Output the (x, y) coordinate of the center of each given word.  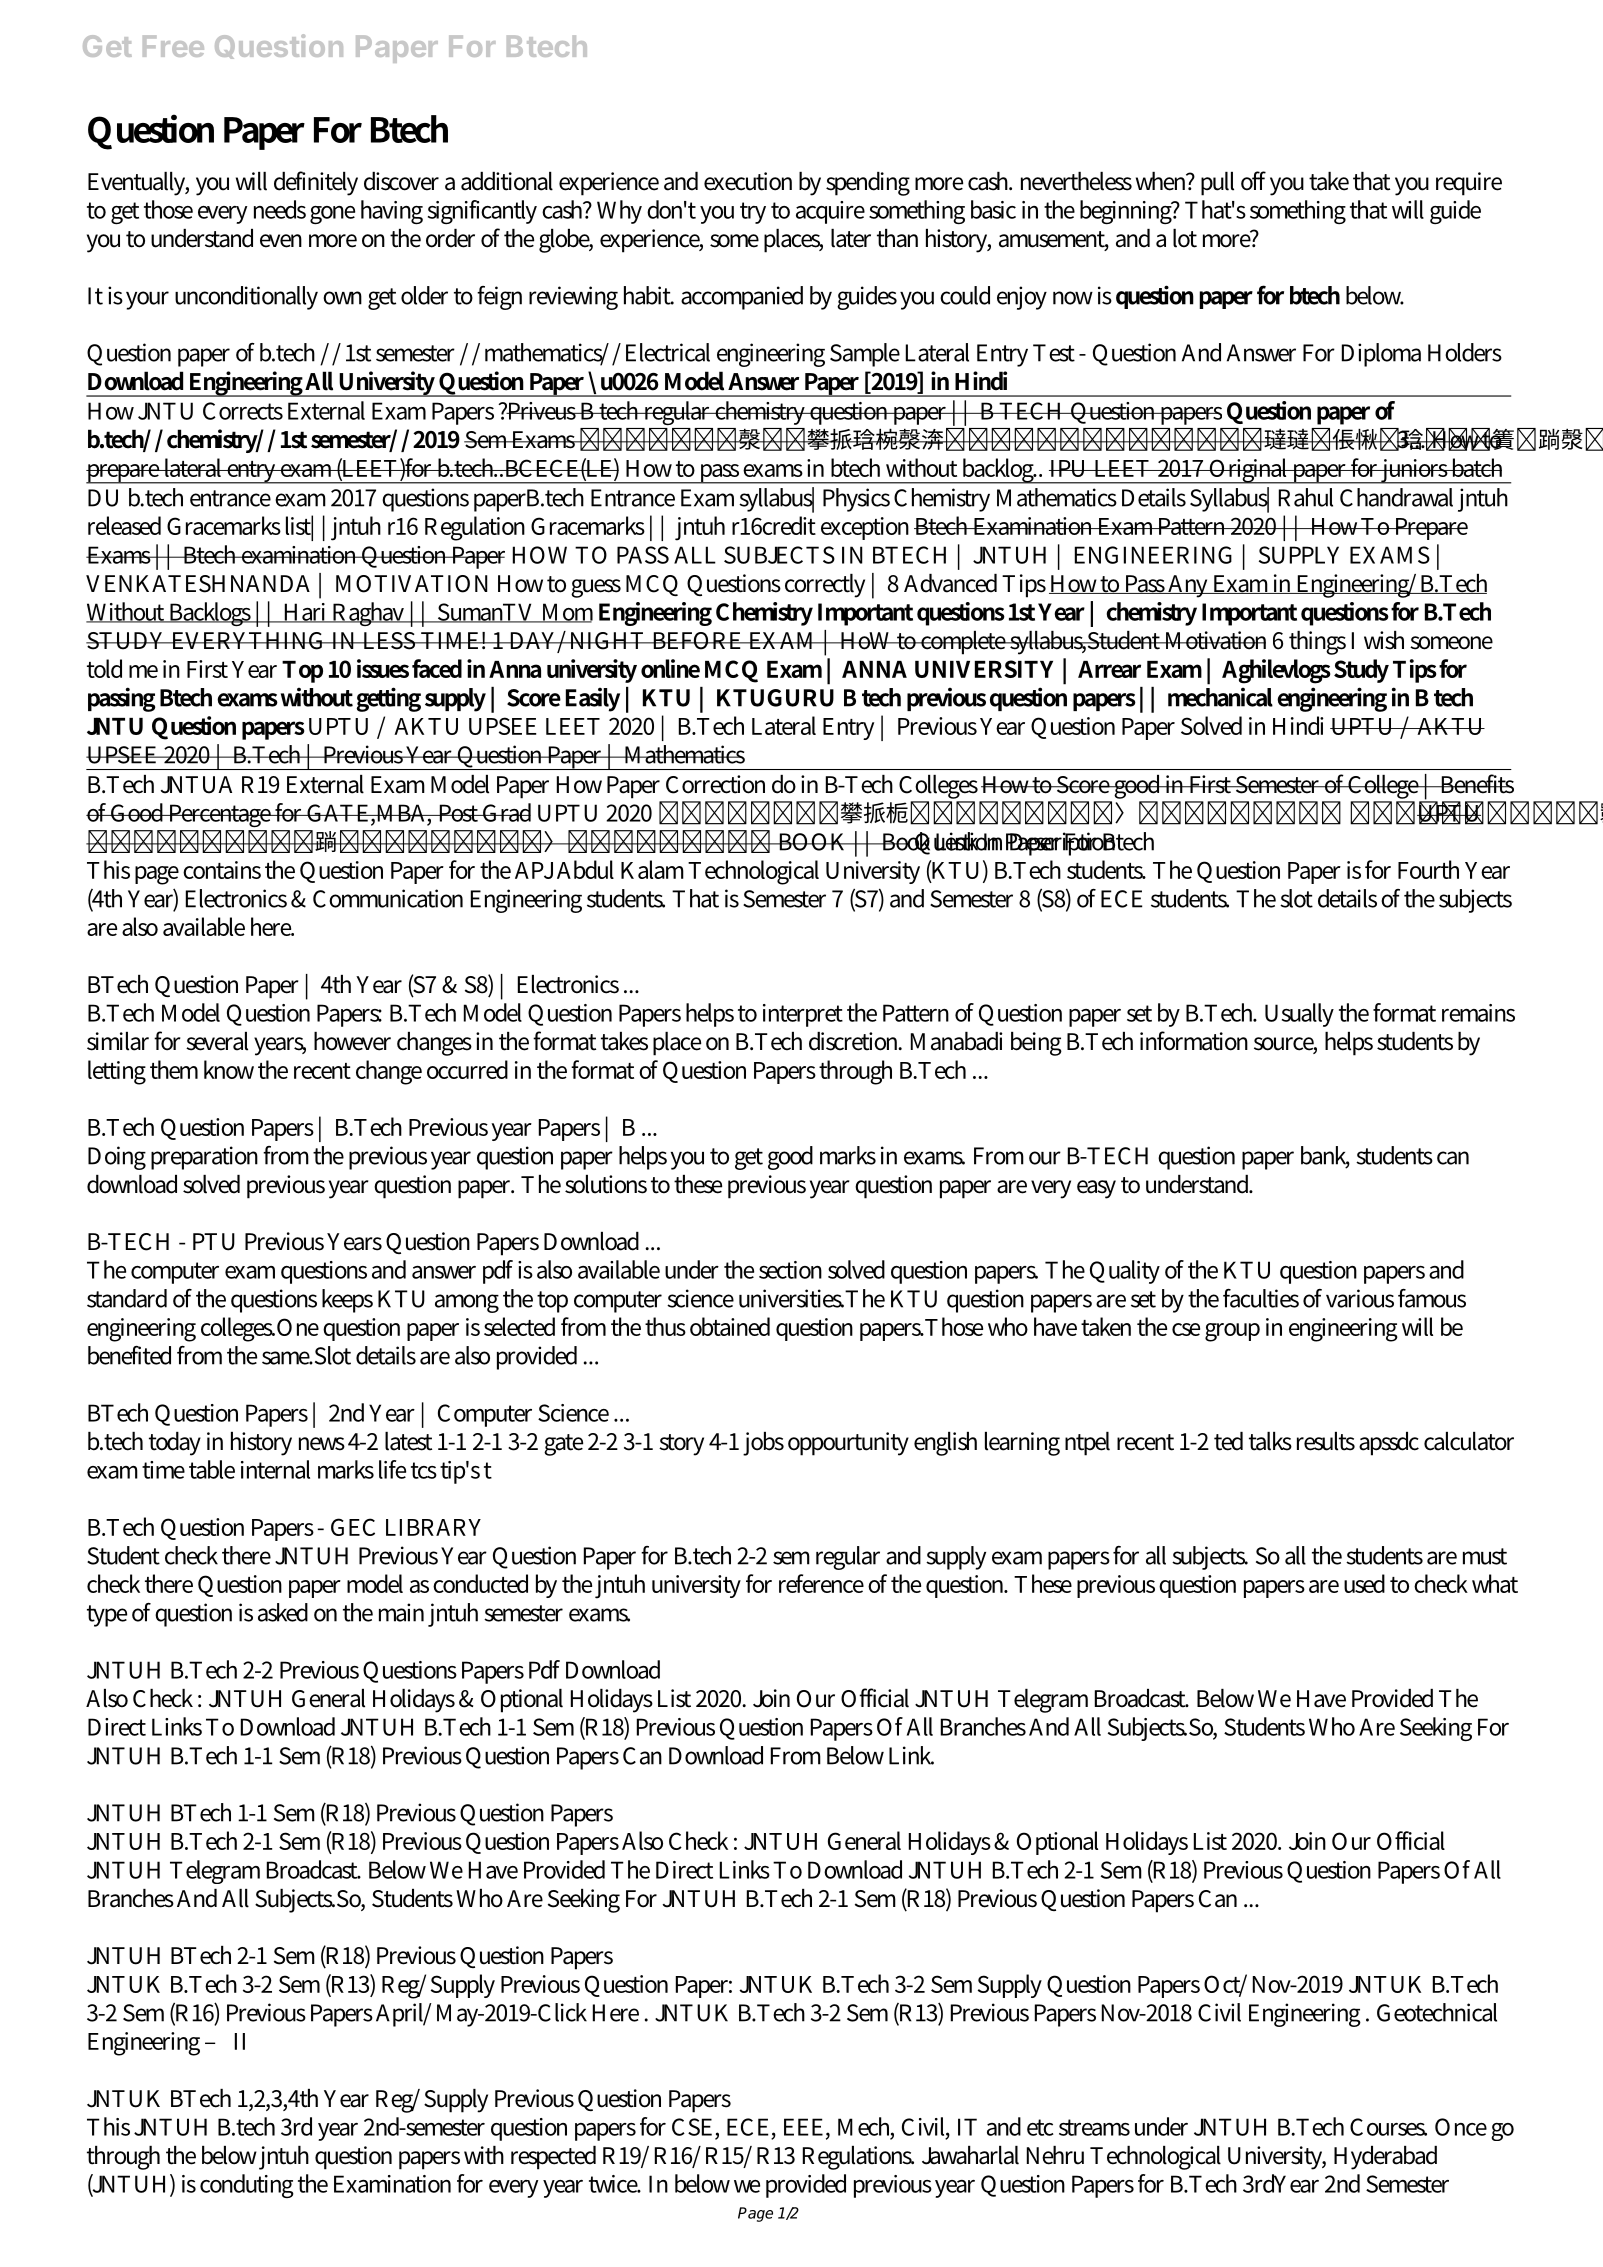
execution (748, 181)
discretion (855, 1041)
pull (1217, 184)
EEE (805, 2127)
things (1317, 643)
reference (821, 1583)
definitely (316, 183)
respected (553, 2158)
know (229, 1069)
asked (283, 1612)
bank (1325, 1156)
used (1364, 1583)
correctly (825, 586)
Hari (305, 613)
